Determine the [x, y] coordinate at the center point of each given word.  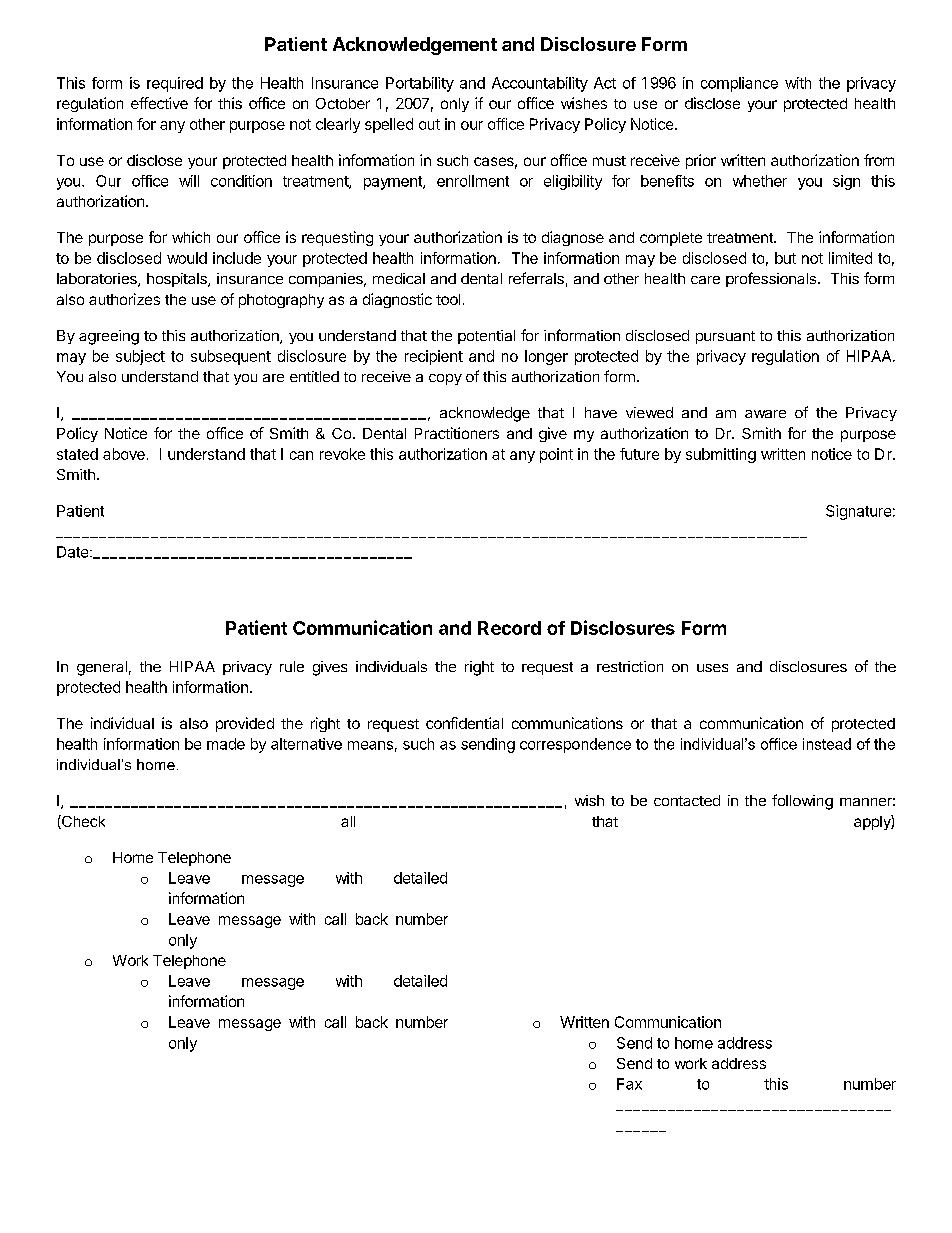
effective [159, 103]
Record [509, 628]
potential [486, 337]
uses [712, 668]
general [102, 668]
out [429, 124]
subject [140, 357]
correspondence [575, 745]
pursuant [725, 337]
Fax [629, 1084]
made [226, 744]
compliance [739, 84]
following [802, 802]
